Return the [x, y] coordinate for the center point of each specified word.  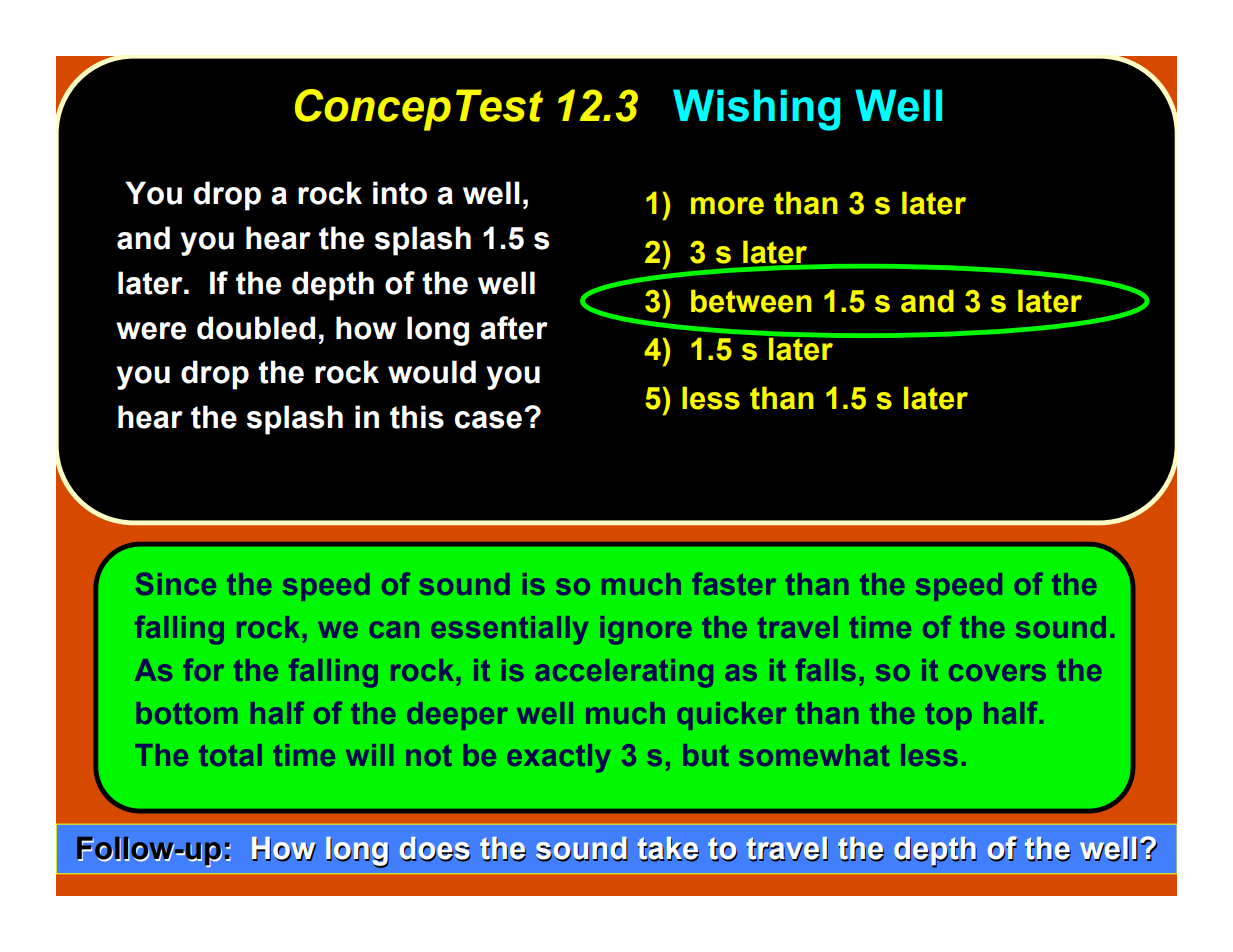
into [400, 193]
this [417, 417]
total [230, 755]
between [751, 301]
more [727, 206]
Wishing [756, 110]
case [488, 420]
